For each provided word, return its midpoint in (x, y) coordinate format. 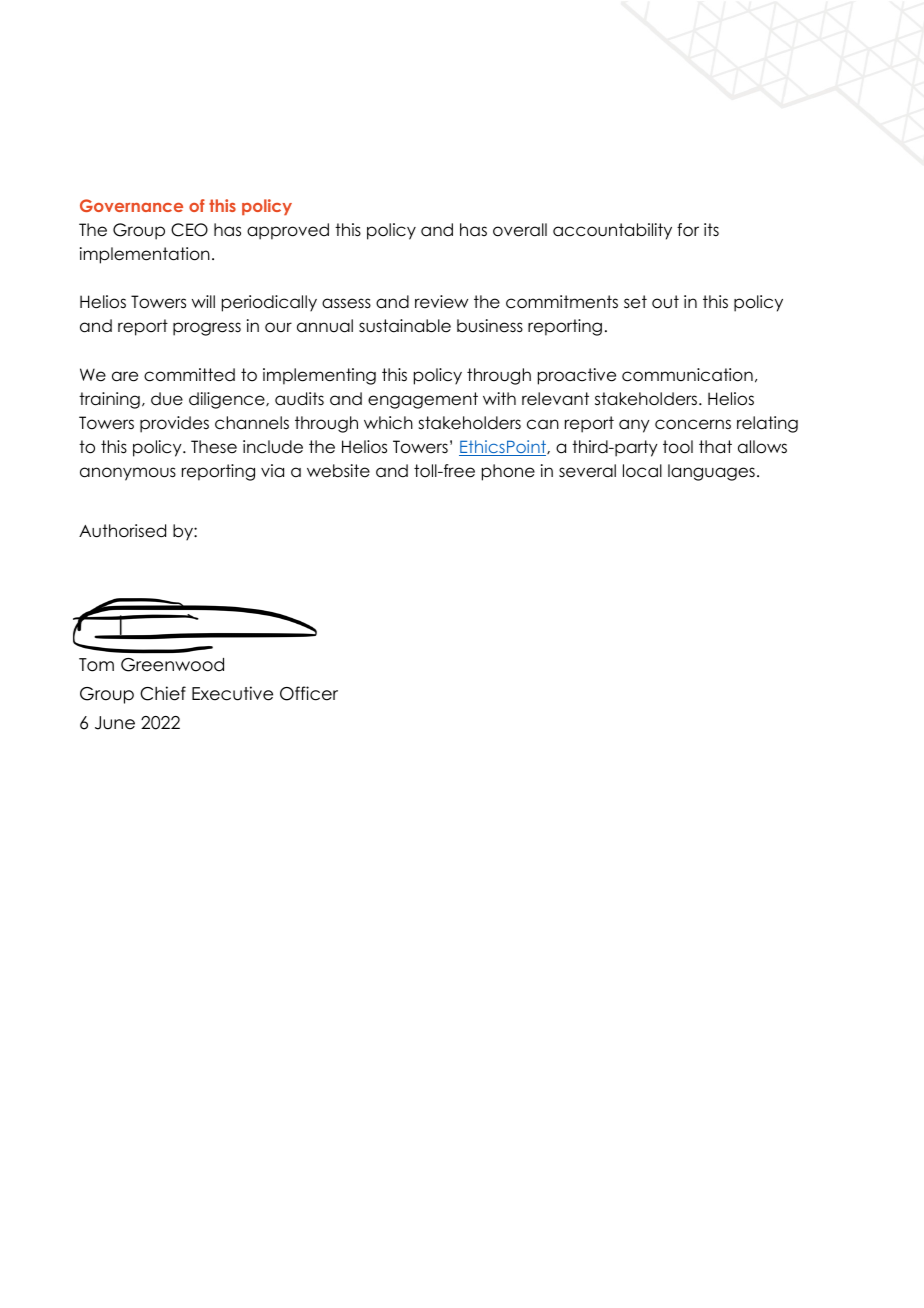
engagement (423, 400)
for (688, 230)
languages (711, 472)
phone (508, 472)
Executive (232, 693)
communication (687, 375)
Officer (309, 693)
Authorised (122, 531)
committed (189, 375)
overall (520, 230)
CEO (189, 230)
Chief (163, 693)
